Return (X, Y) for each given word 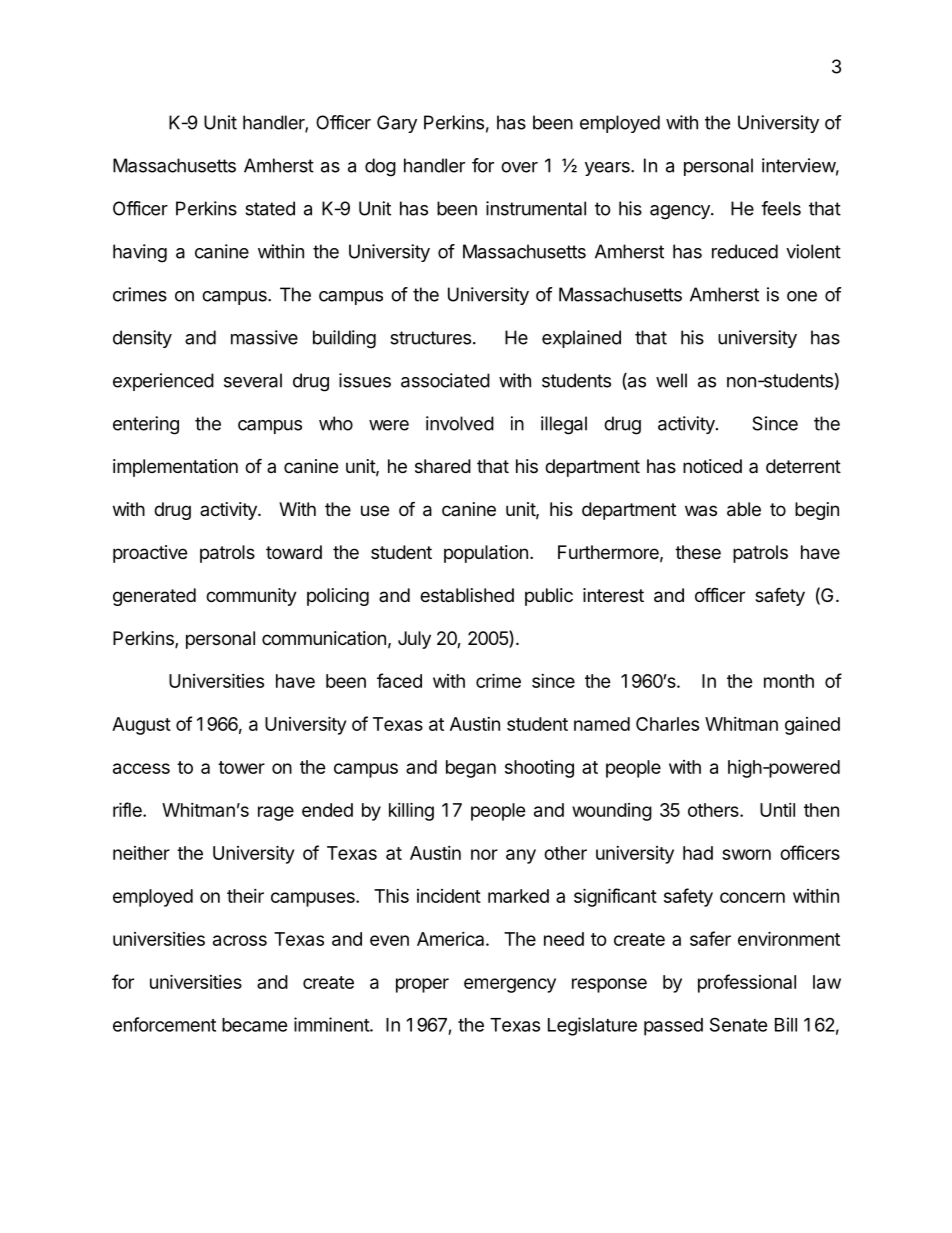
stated (270, 208)
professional (747, 983)
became (255, 1025)
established (467, 595)
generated (154, 597)
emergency (510, 985)
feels (781, 208)
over (519, 167)
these (698, 552)
